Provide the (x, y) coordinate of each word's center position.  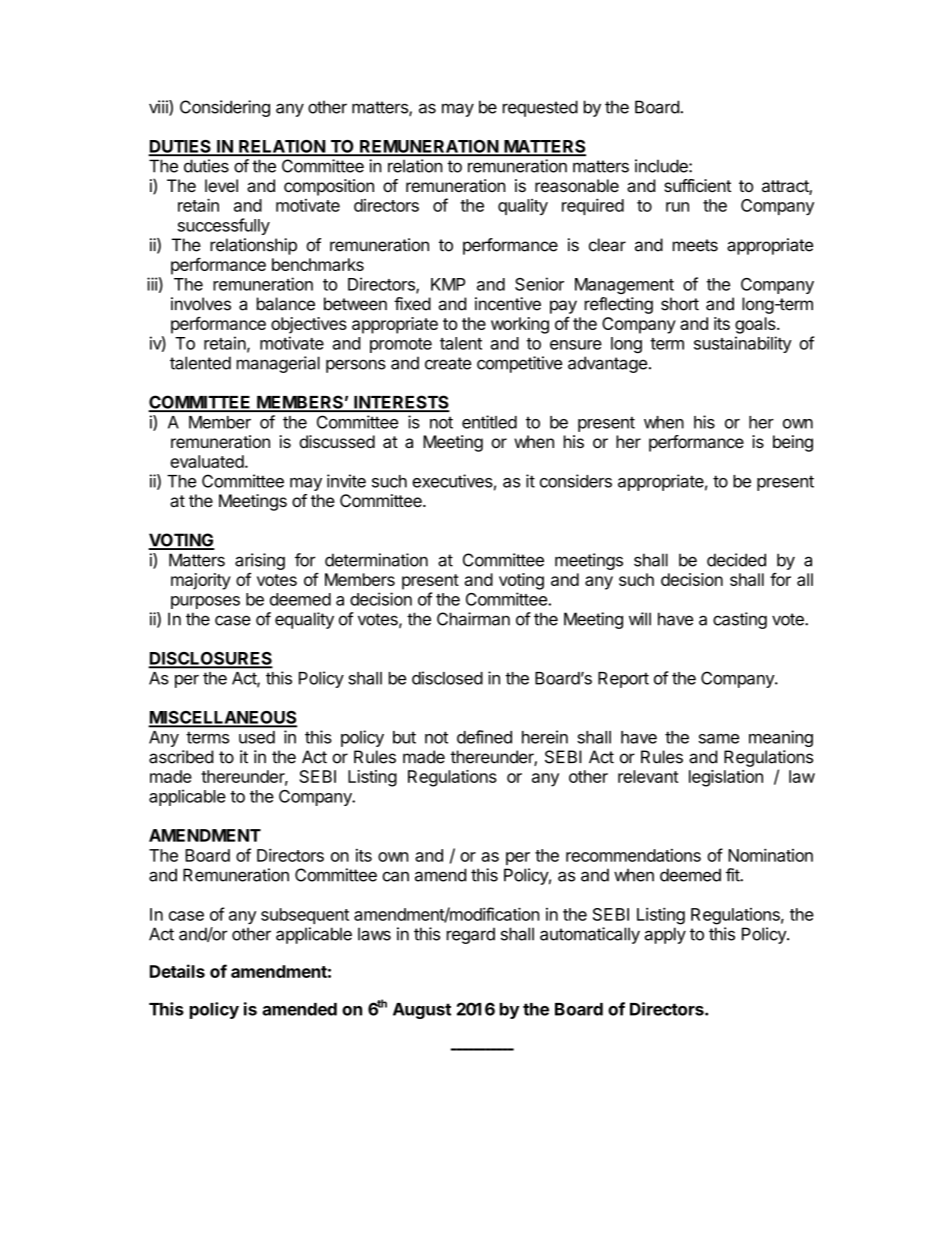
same (719, 739)
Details (177, 971)
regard (471, 935)
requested (540, 108)
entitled (489, 422)
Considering (225, 108)
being (793, 443)
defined (484, 737)
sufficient (697, 185)
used (257, 737)
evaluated (207, 461)
